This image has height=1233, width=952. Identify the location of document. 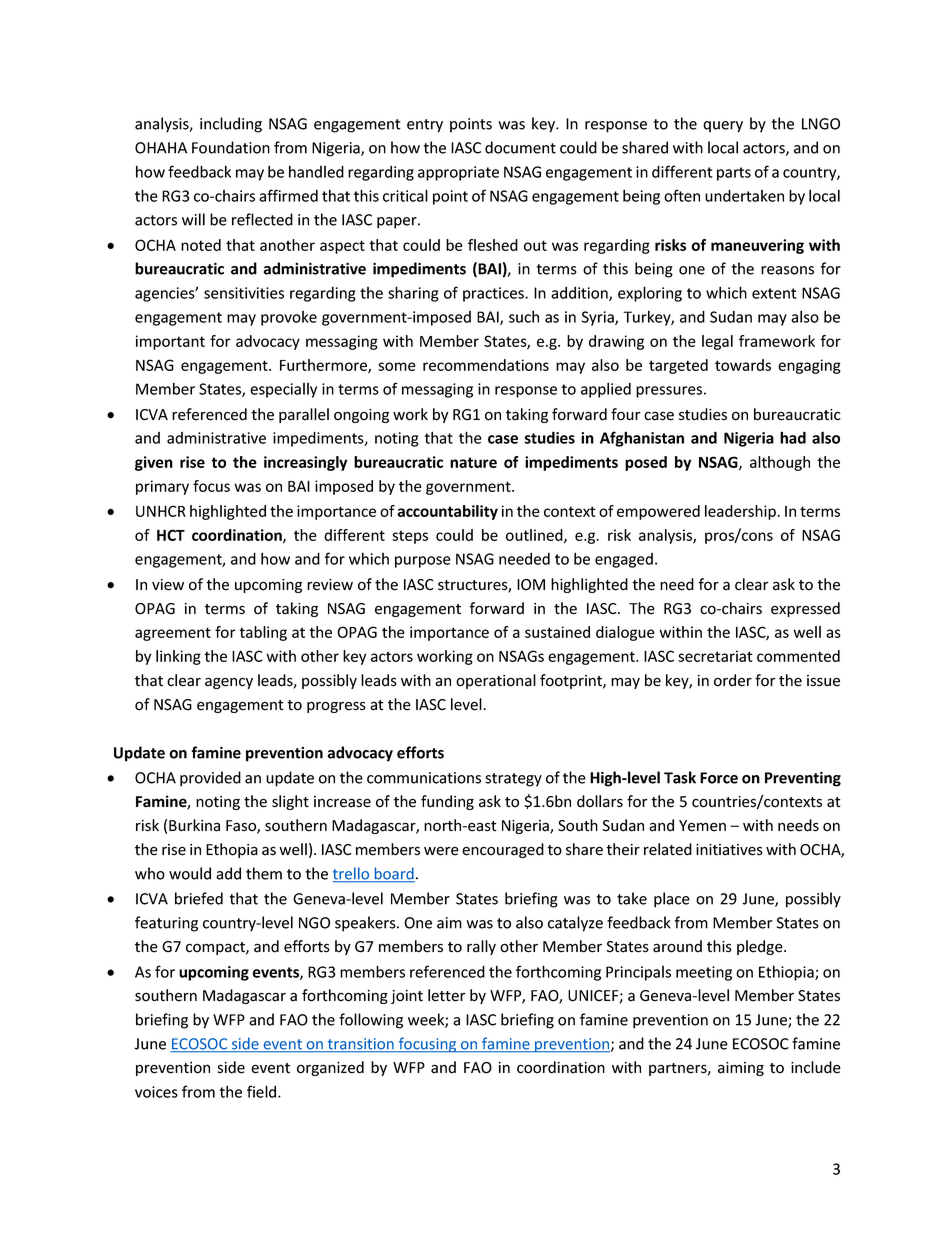
(520, 147).
